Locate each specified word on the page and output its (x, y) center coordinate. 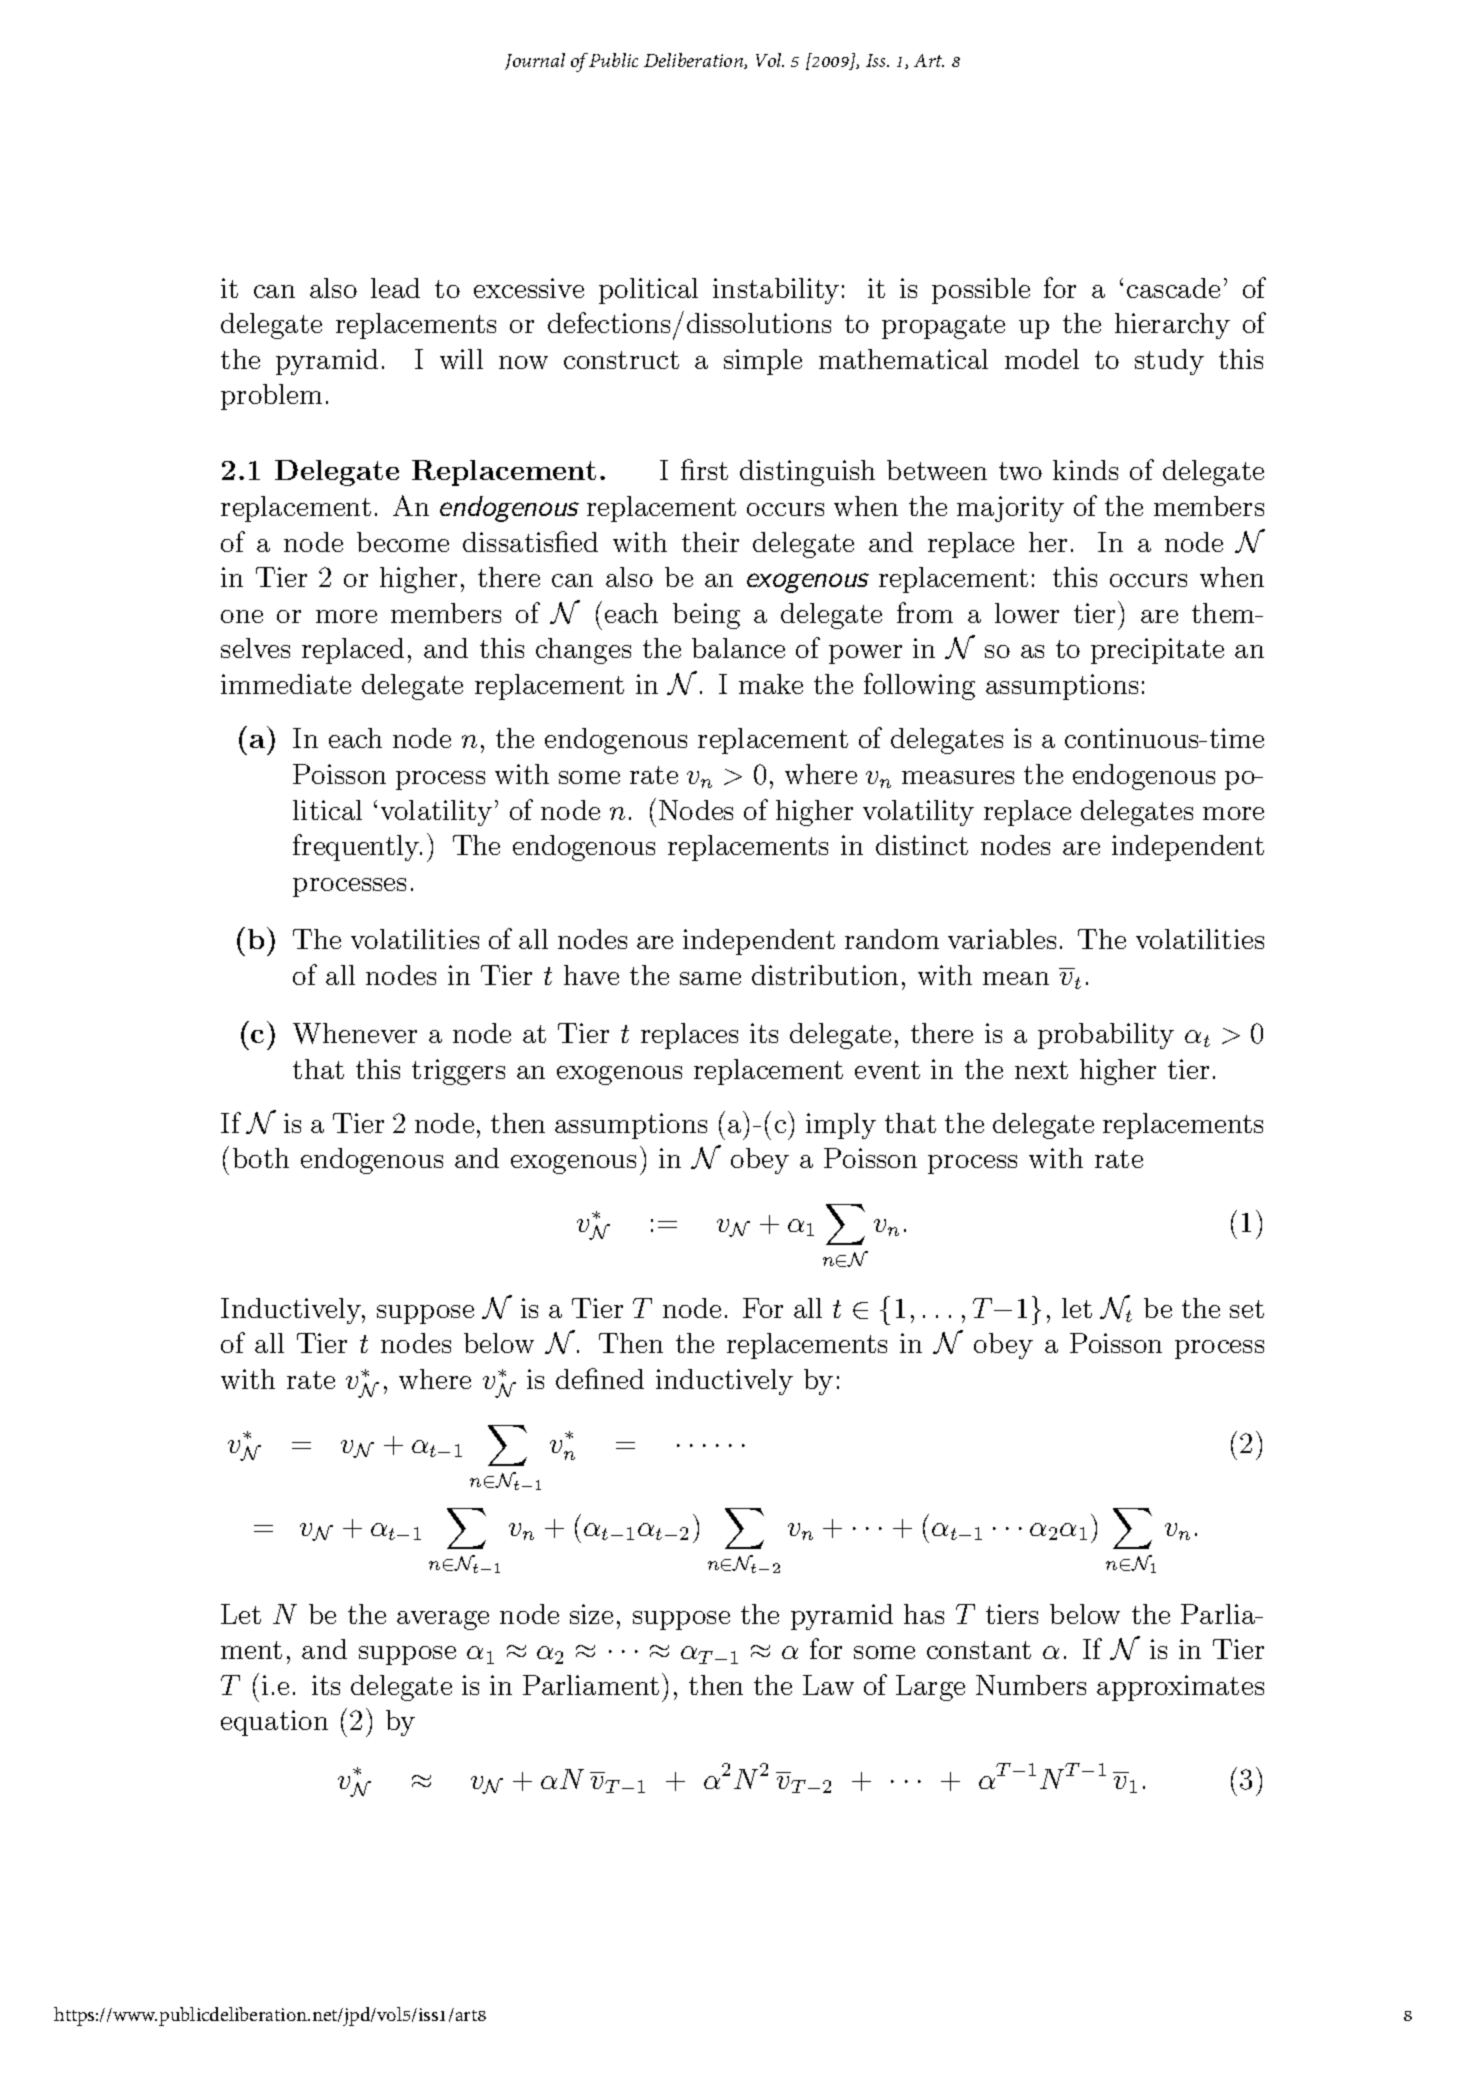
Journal (535, 61)
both (261, 1158)
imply (841, 1126)
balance (738, 648)
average (443, 1620)
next (1041, 1070)
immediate (286, 684)
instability (776, 291)
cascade (1173, 288)
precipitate (1157, 651)
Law (828, 1685)
